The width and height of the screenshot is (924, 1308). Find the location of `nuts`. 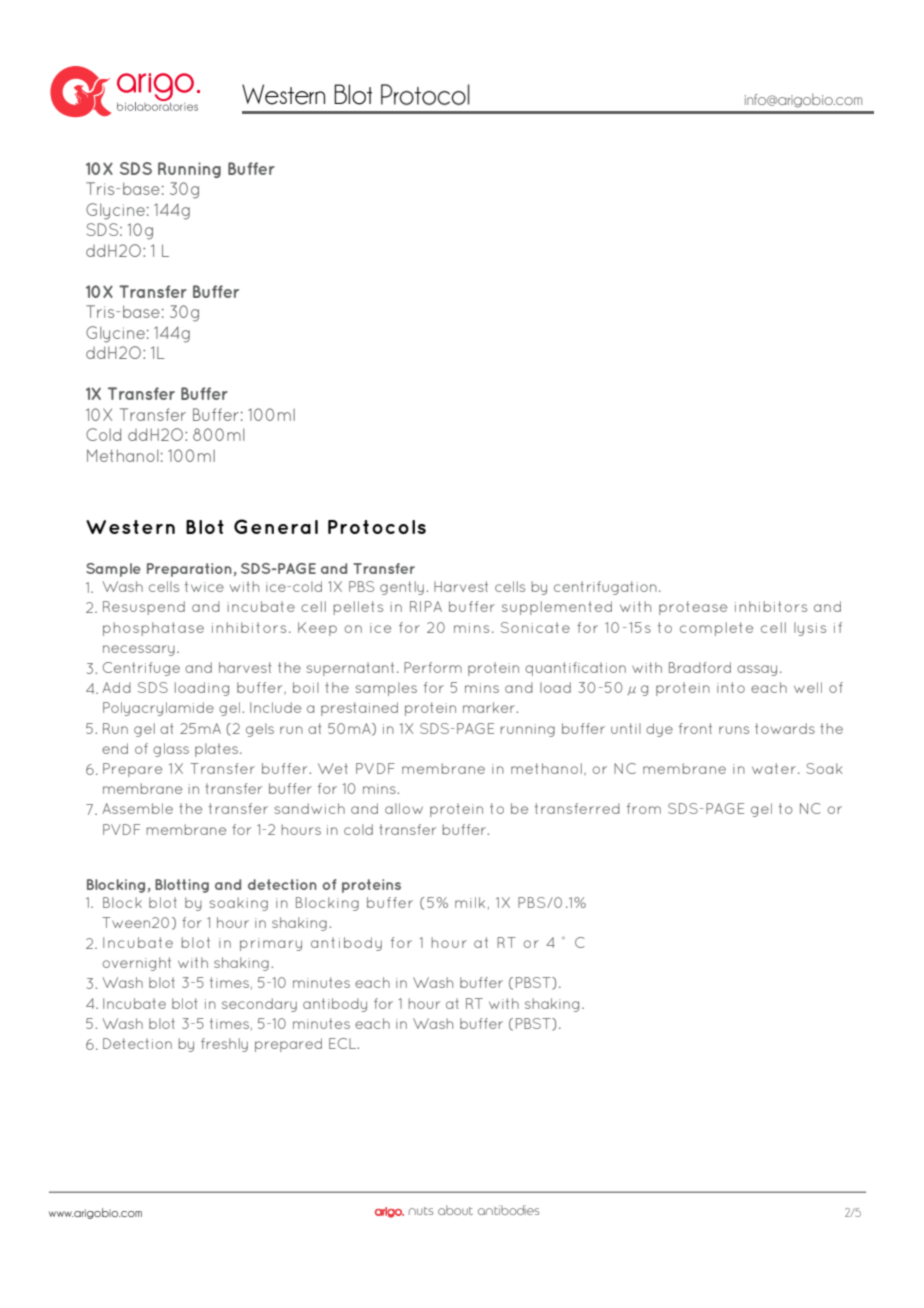

nuts is located at coordinates (421, 1211).
